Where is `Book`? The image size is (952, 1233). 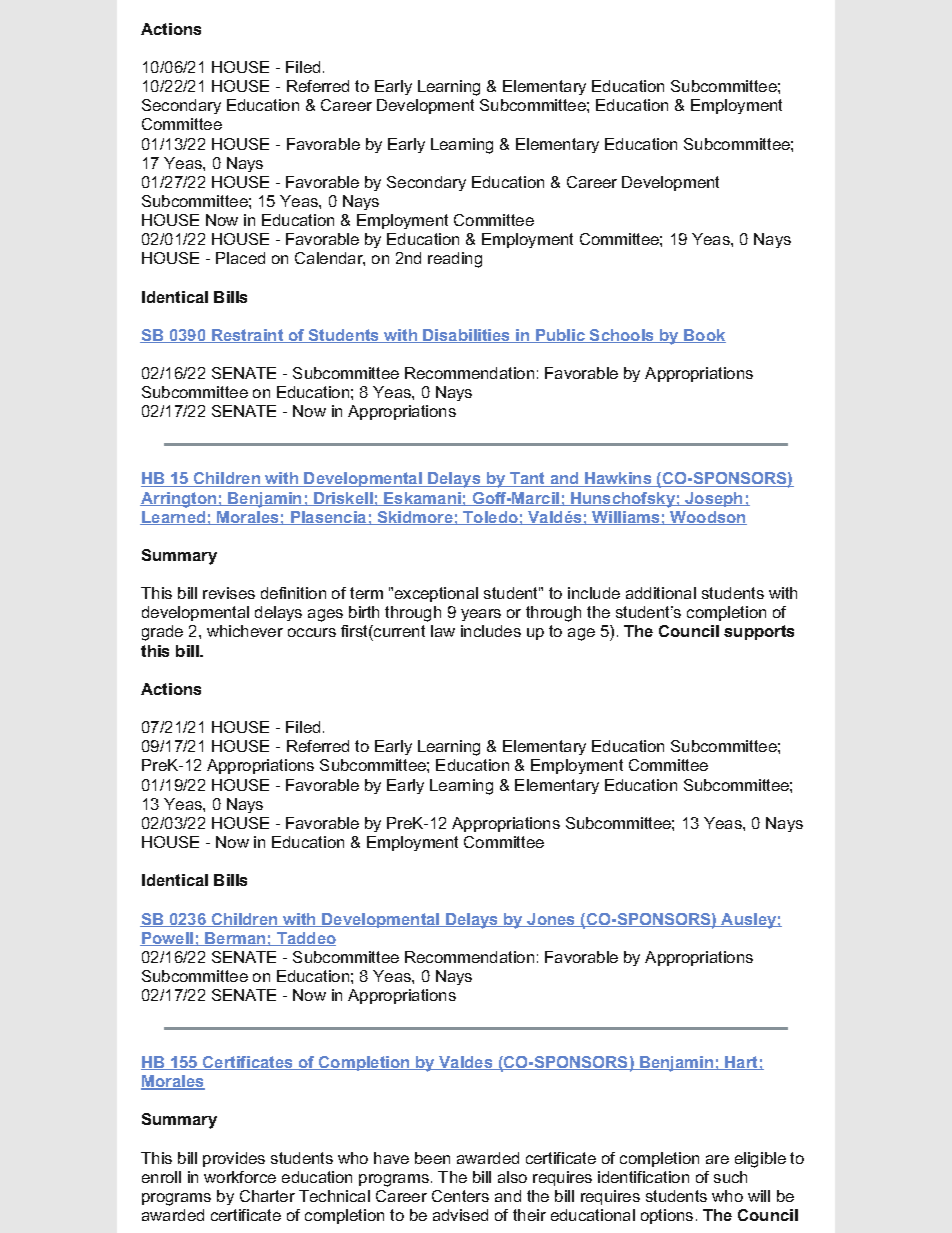 Book is located at coordinates (704, 336).
